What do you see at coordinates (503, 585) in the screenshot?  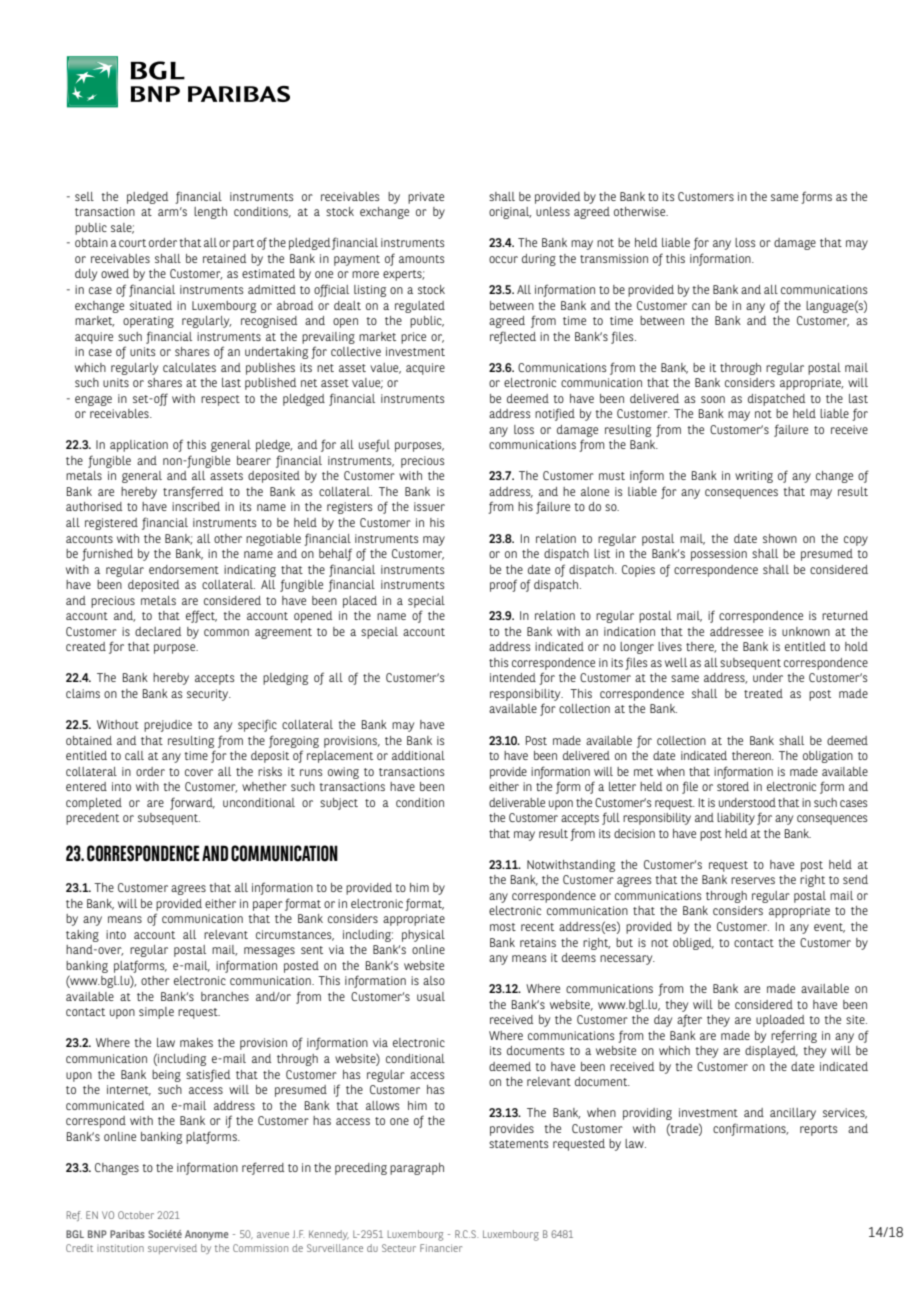 I see `proof` at bounding box center [503, 585].
